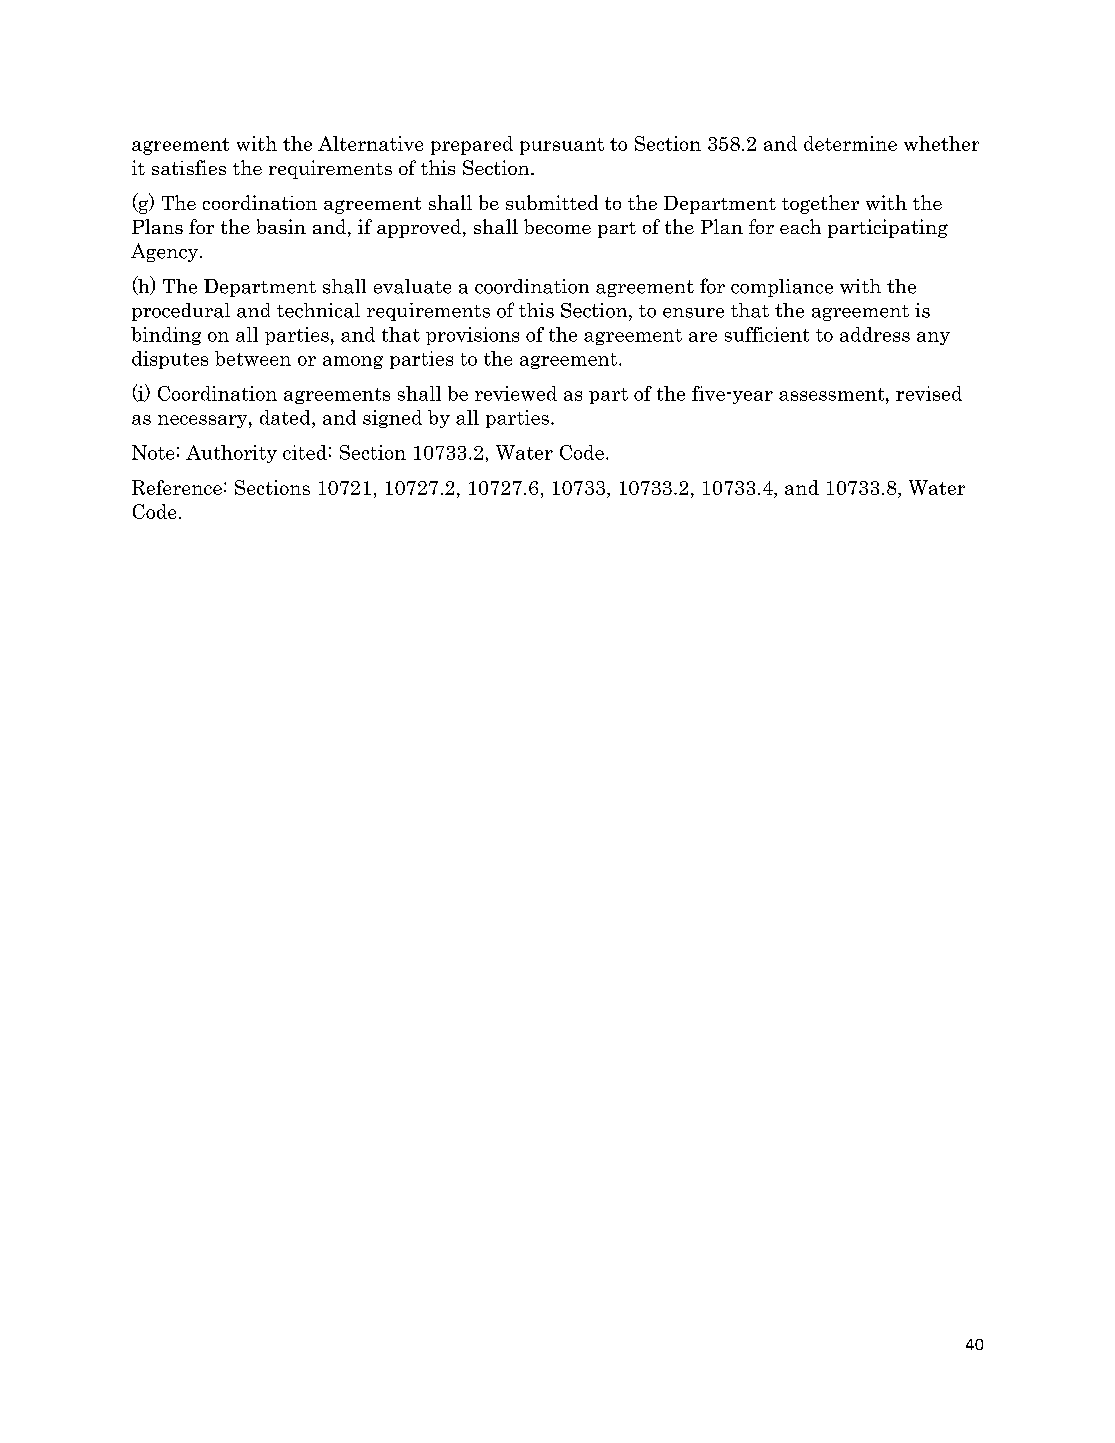  What do you see at coordinates (562, 146) in the document?
I see `pursuant` at bounding box center [562, 146].
